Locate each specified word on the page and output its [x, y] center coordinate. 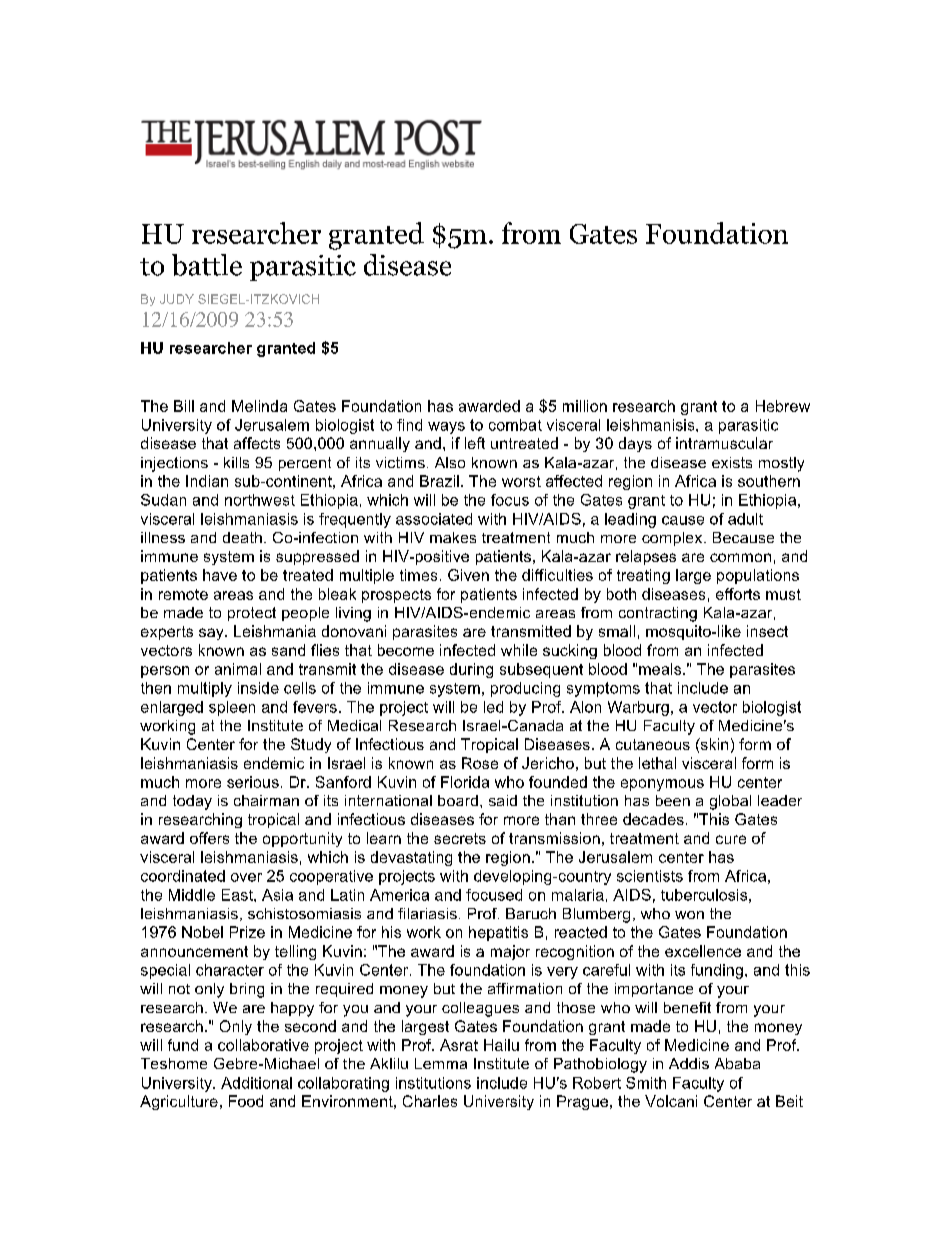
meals [661, 669]
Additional [256, 1083]
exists [732, 462]
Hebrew [783, 406]
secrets [460, 838]
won [689, 915]
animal [238, 669]
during [471, 670]
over [246, 877]
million [585, 406]
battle [207, 265]
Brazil [439, 481]
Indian [207, 481]
